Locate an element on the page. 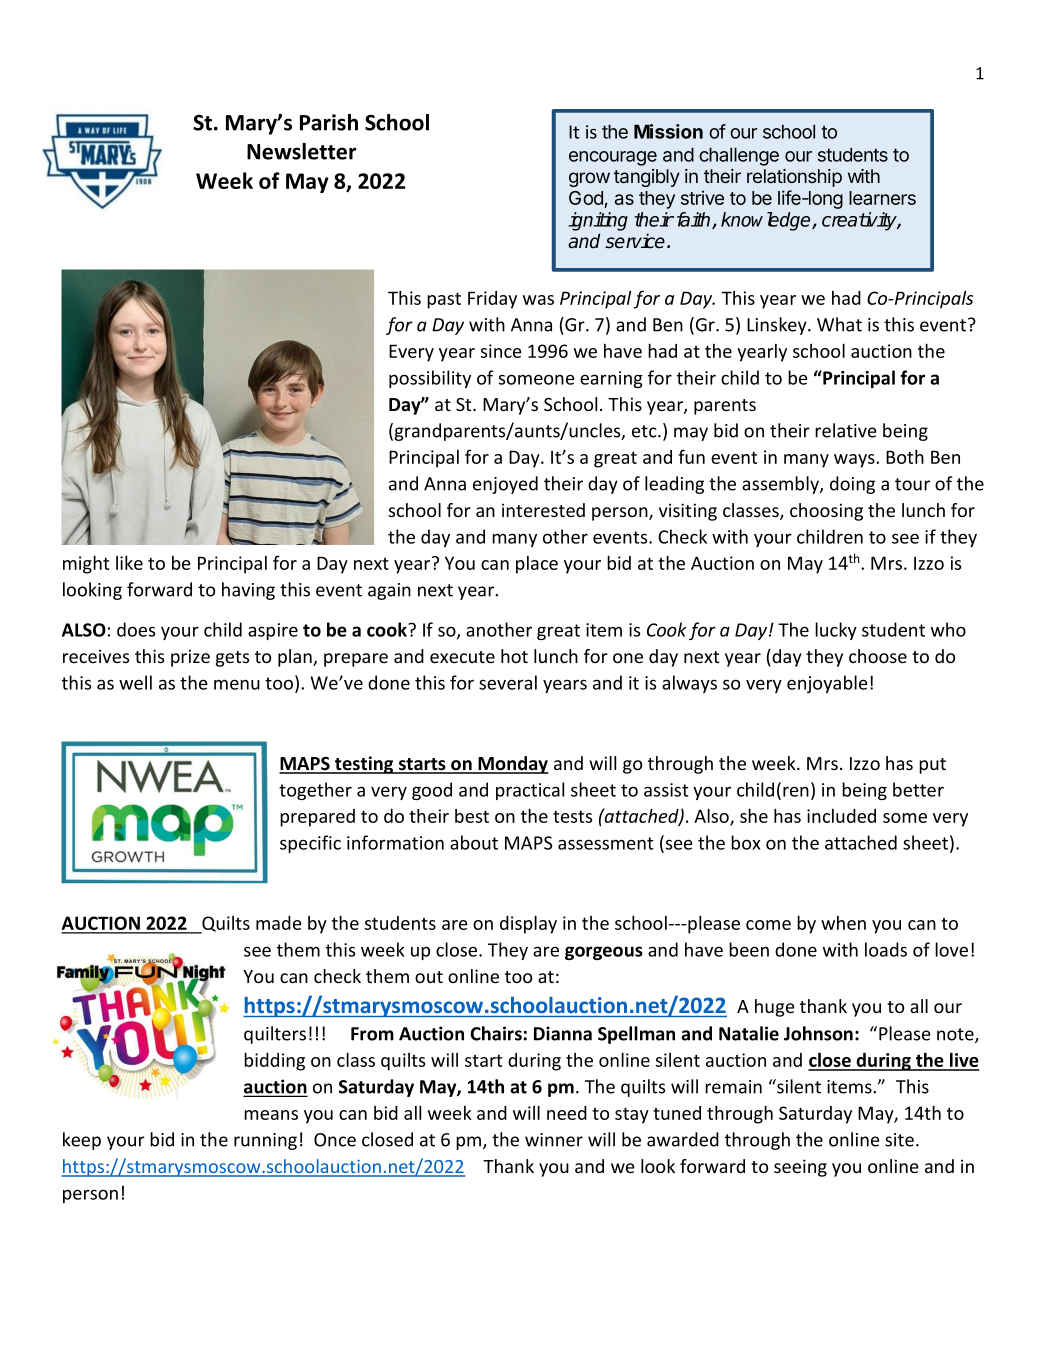 The height and width of the document is (1354, 1046). grow is located at coordinates (589, 179).
